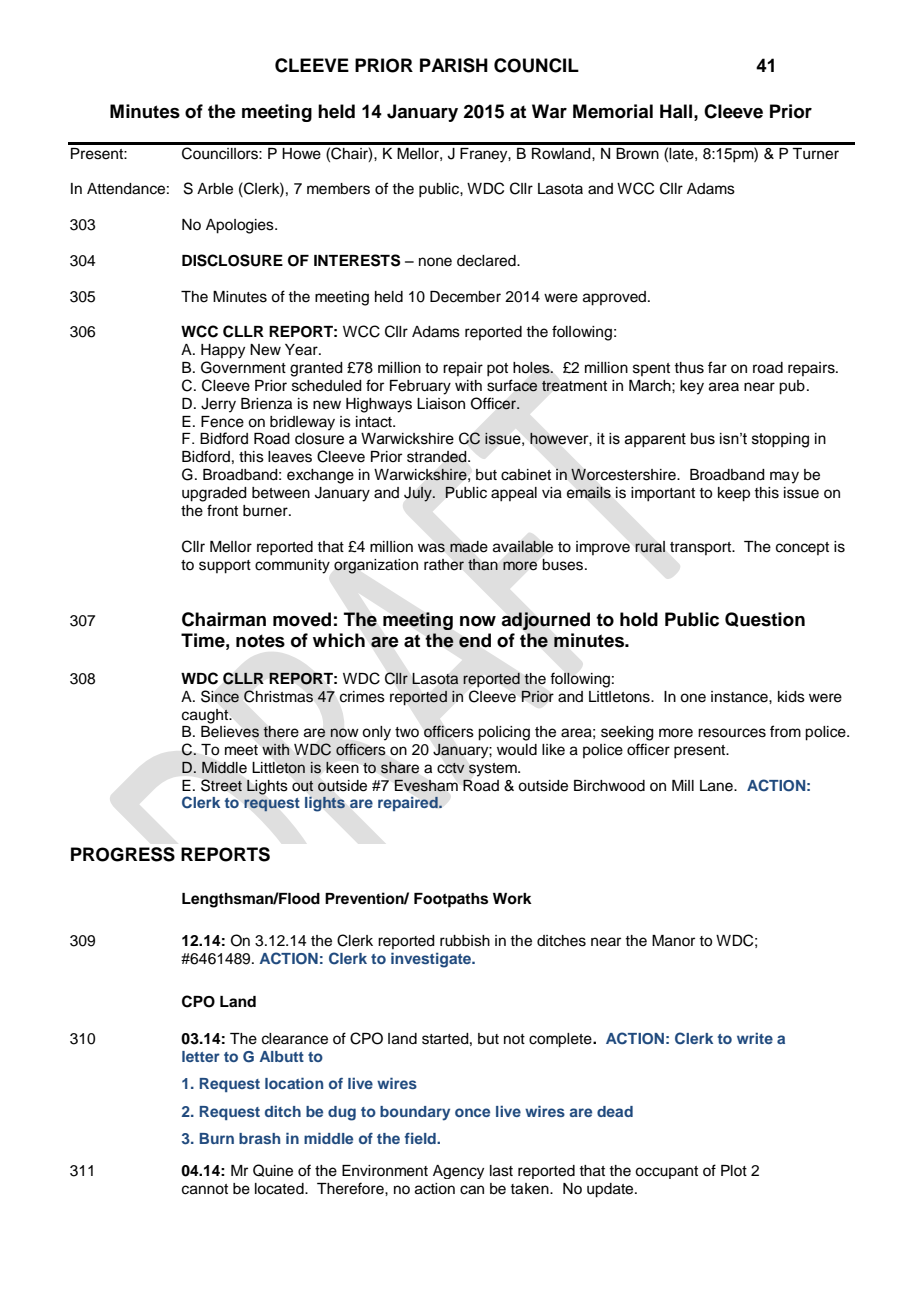  What do you see at coordinates (454, 65) in the screenshot?
I see `PARISH` at bounding box center [454, 65].
